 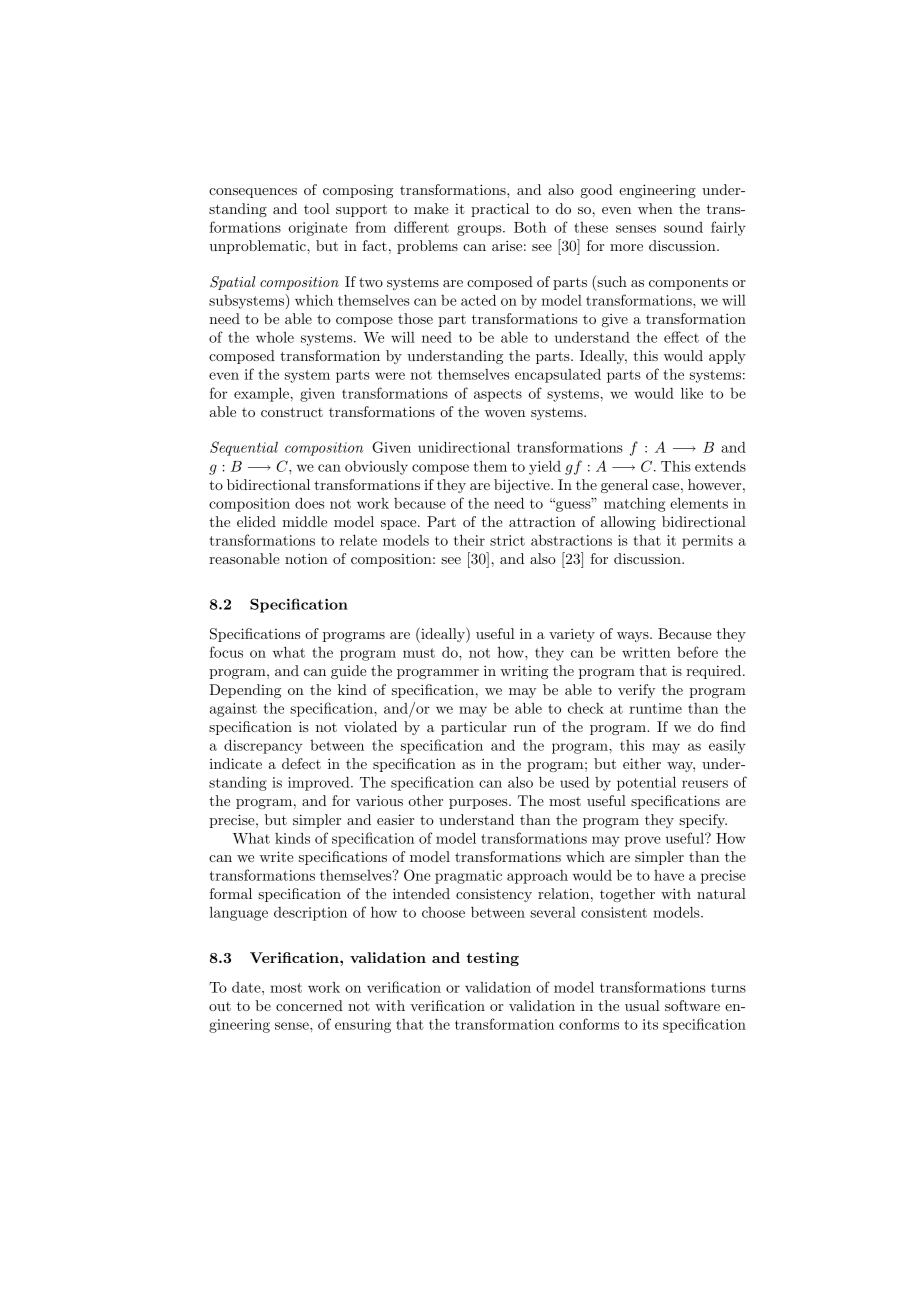 I want to click on example, so click(x=261, y=394).
